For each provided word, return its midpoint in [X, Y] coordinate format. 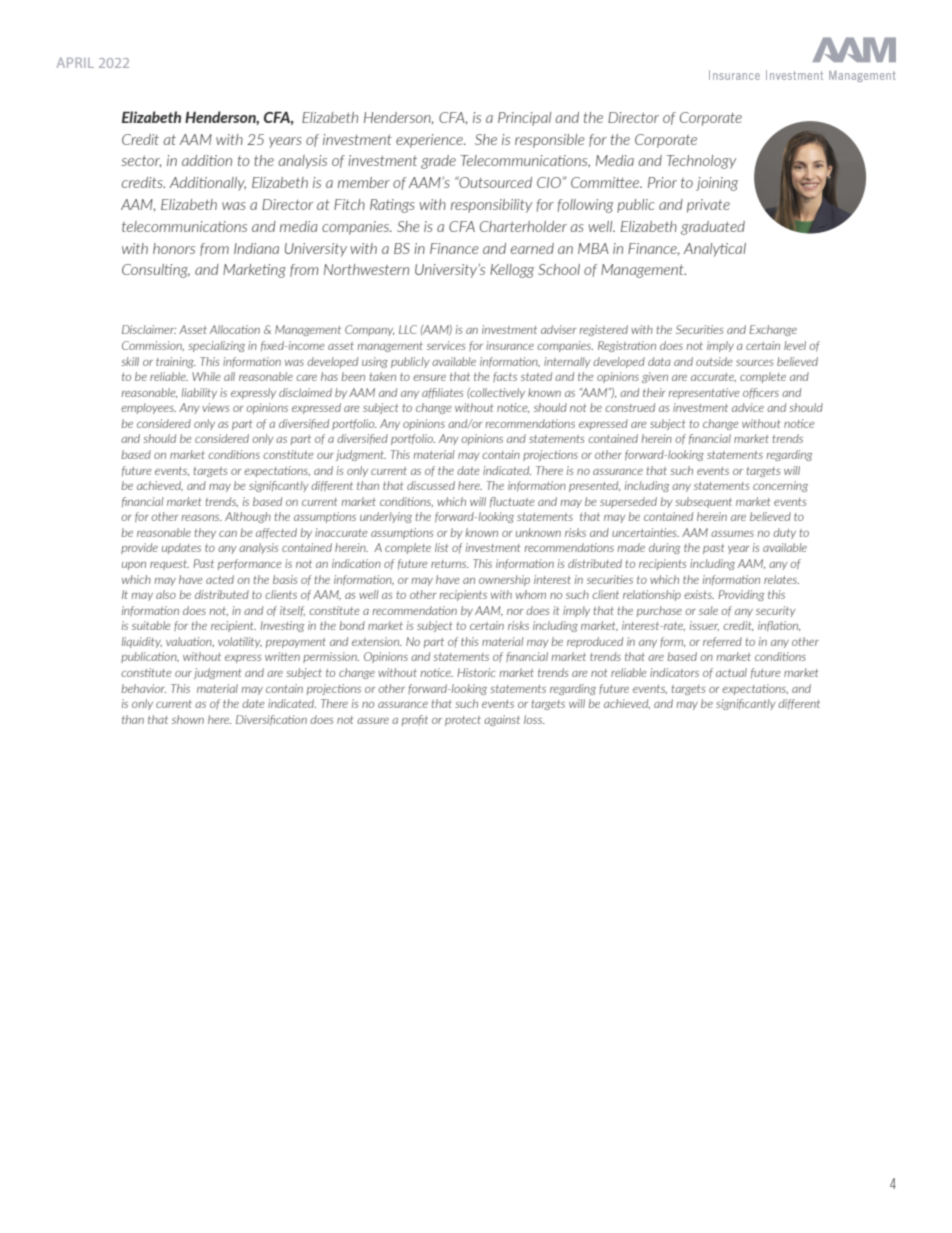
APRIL [75, 62]
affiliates [442, 393]
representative [704, 393]
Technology [701, 162]
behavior [144, 688]
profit [415, 720]
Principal [524, 119]
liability [199, 393]
